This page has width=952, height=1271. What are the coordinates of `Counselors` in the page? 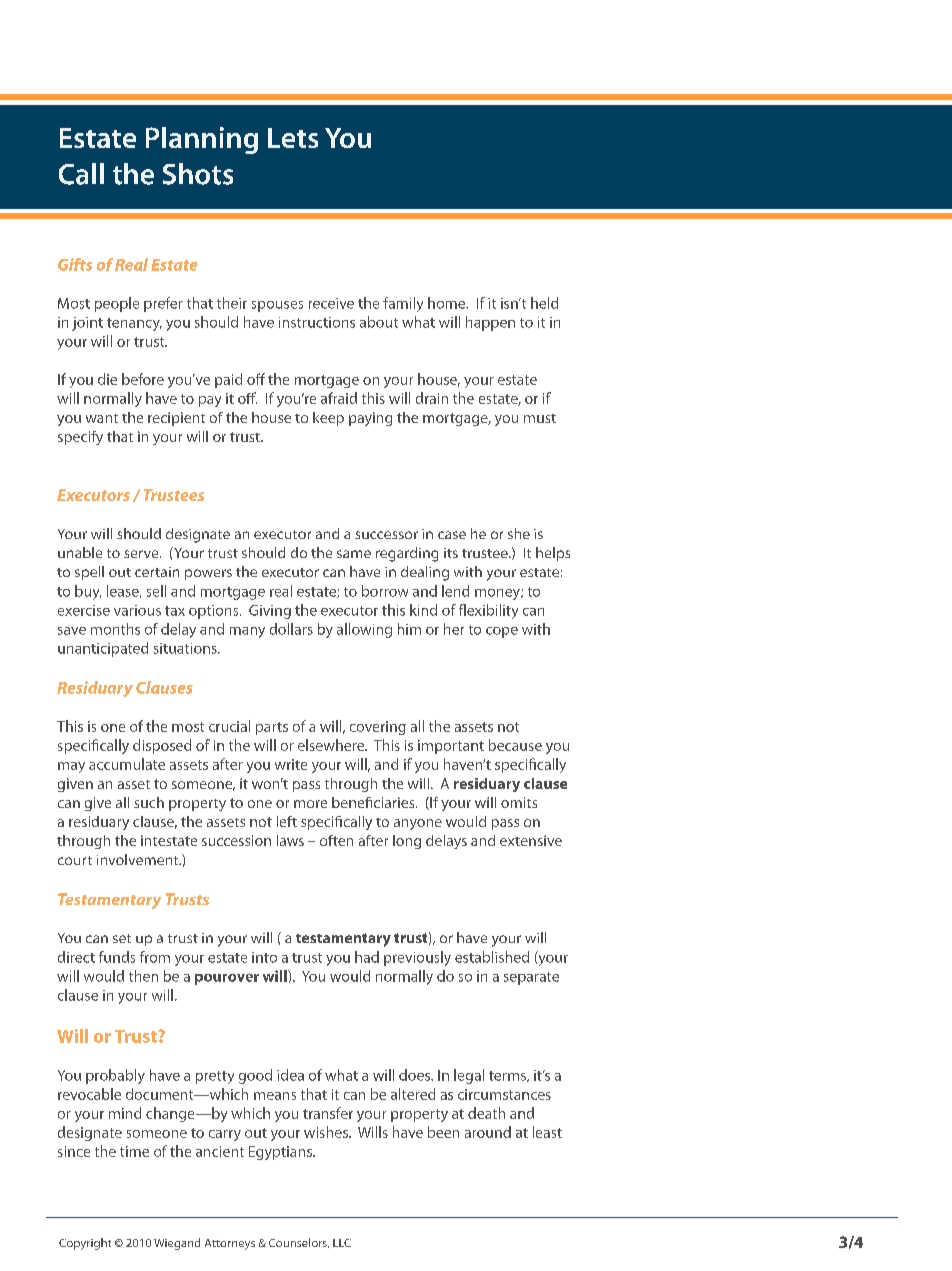 It's located at (299, 1243).
